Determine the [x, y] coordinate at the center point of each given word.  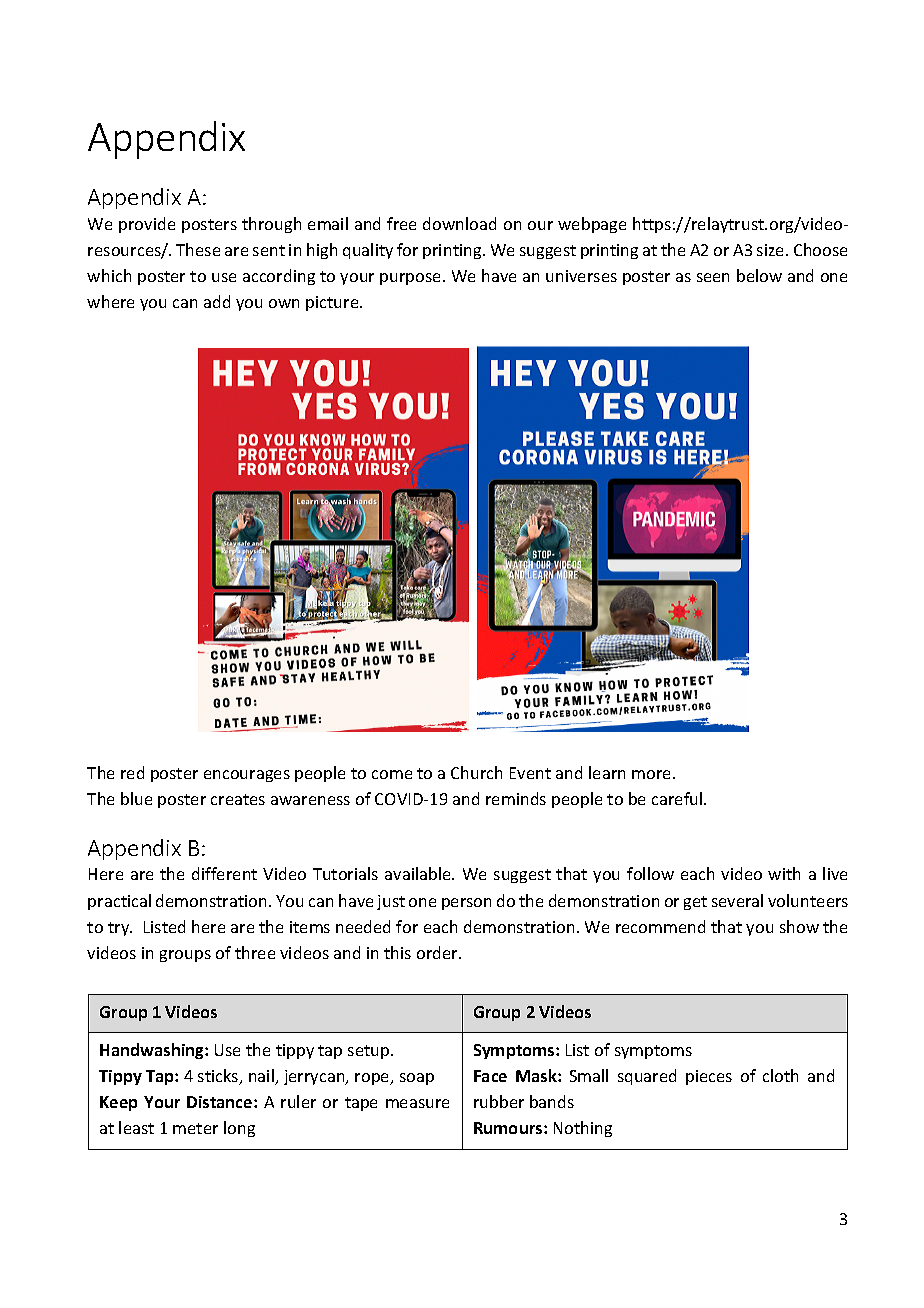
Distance [221, 1102]
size [772, 250]
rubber [499, 1101]
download [459, 223]
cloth [780, 1075]
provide [147, 225]
